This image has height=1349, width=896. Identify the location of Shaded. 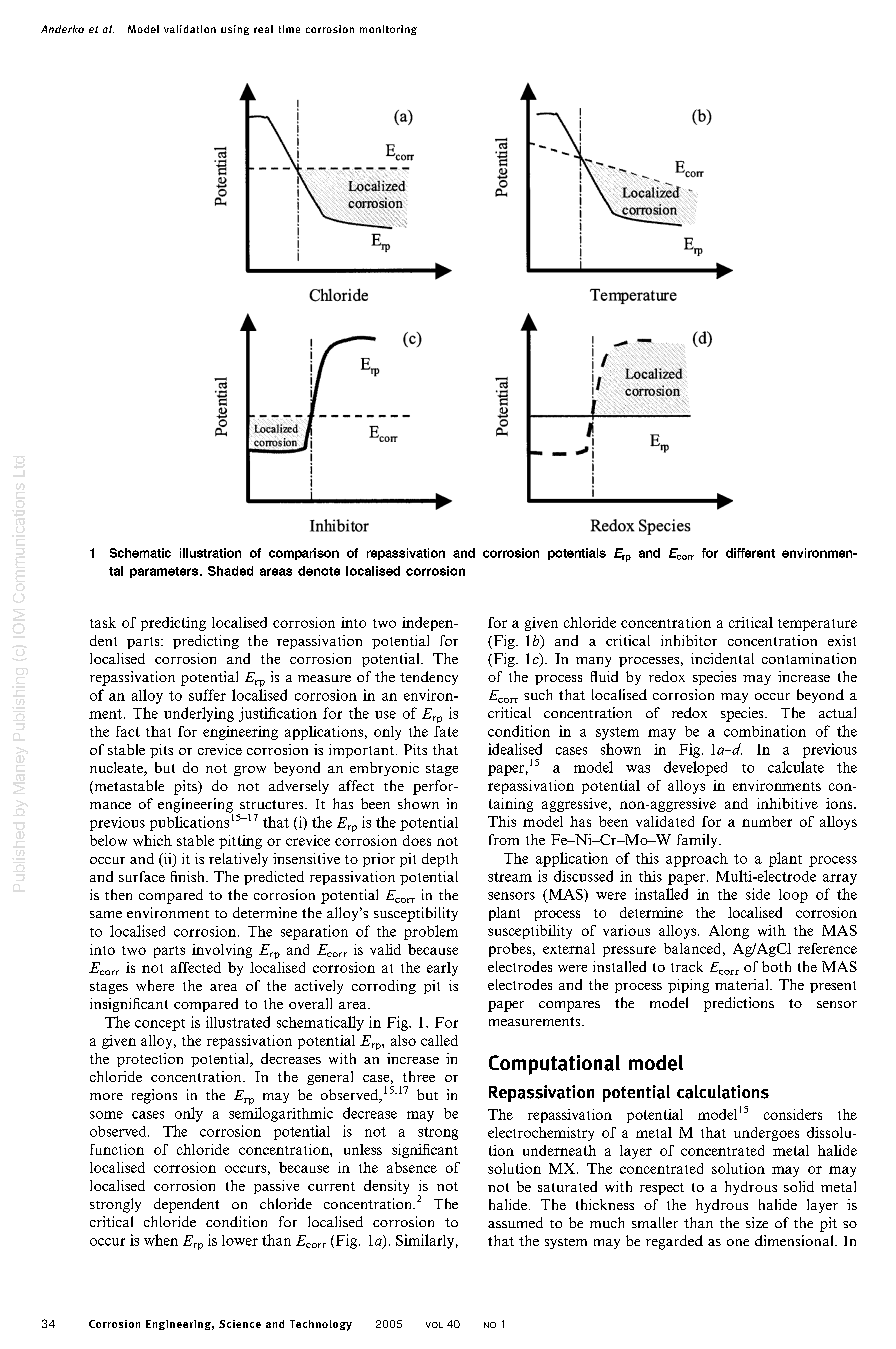
(230, 571).
